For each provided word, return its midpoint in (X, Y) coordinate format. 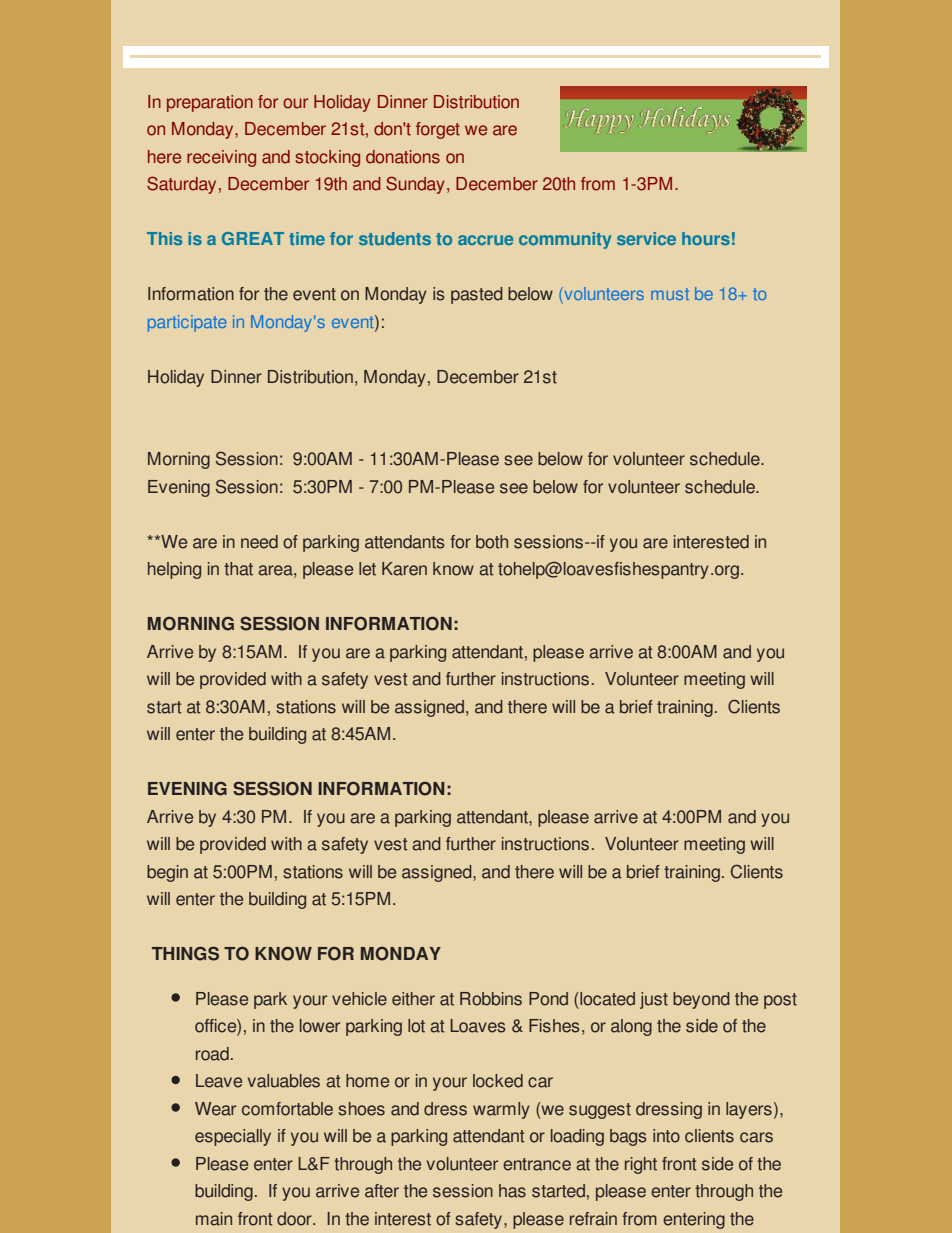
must (670, 294)
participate (187, 323)
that (238, 569)
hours (706, 238)
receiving (221, 158)
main (214, 1219)
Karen (404, 569)
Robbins (491, 999)
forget (438, 130)
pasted (477, 295)
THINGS (185, 953)
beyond (701, 1000)
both (492, 542)
